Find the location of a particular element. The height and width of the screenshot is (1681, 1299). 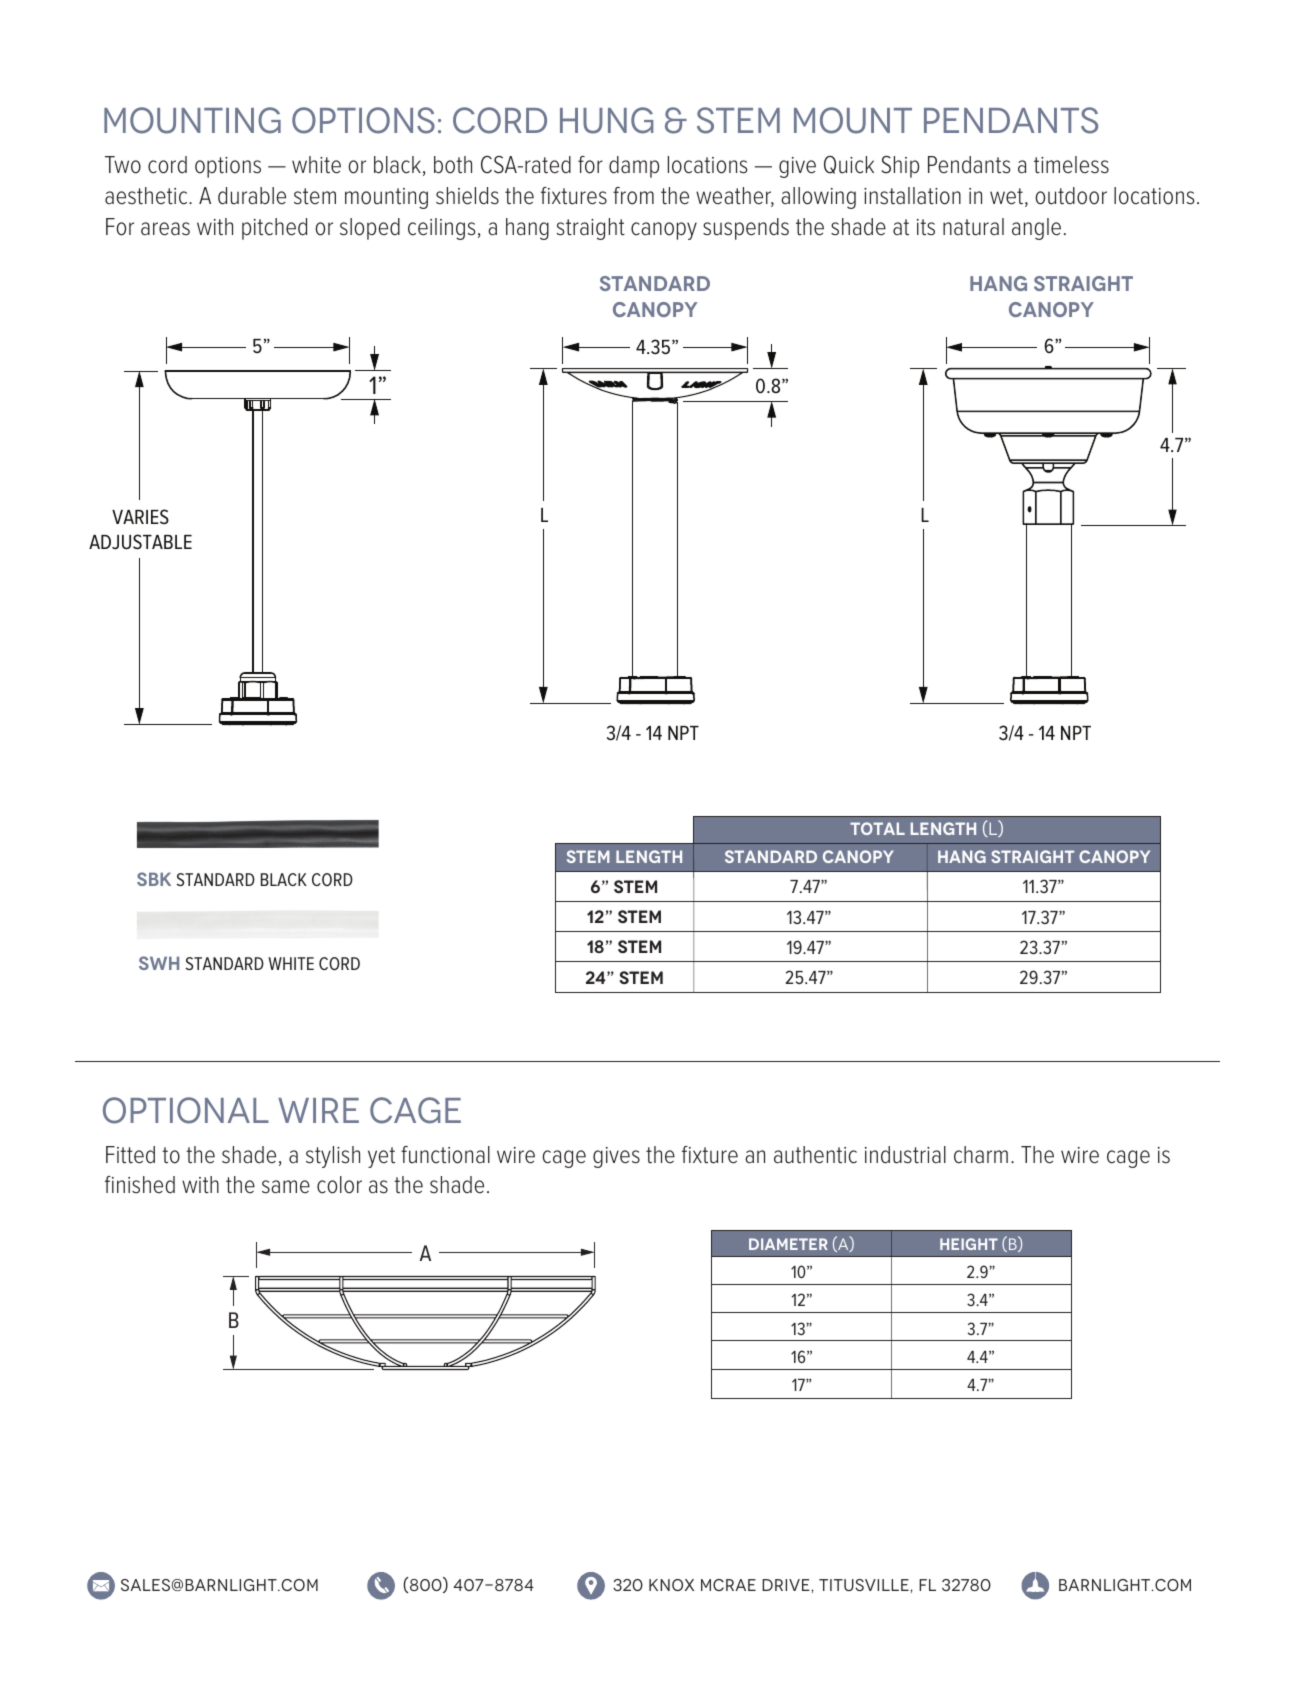

Ship is located at coordinates (900, 166).
